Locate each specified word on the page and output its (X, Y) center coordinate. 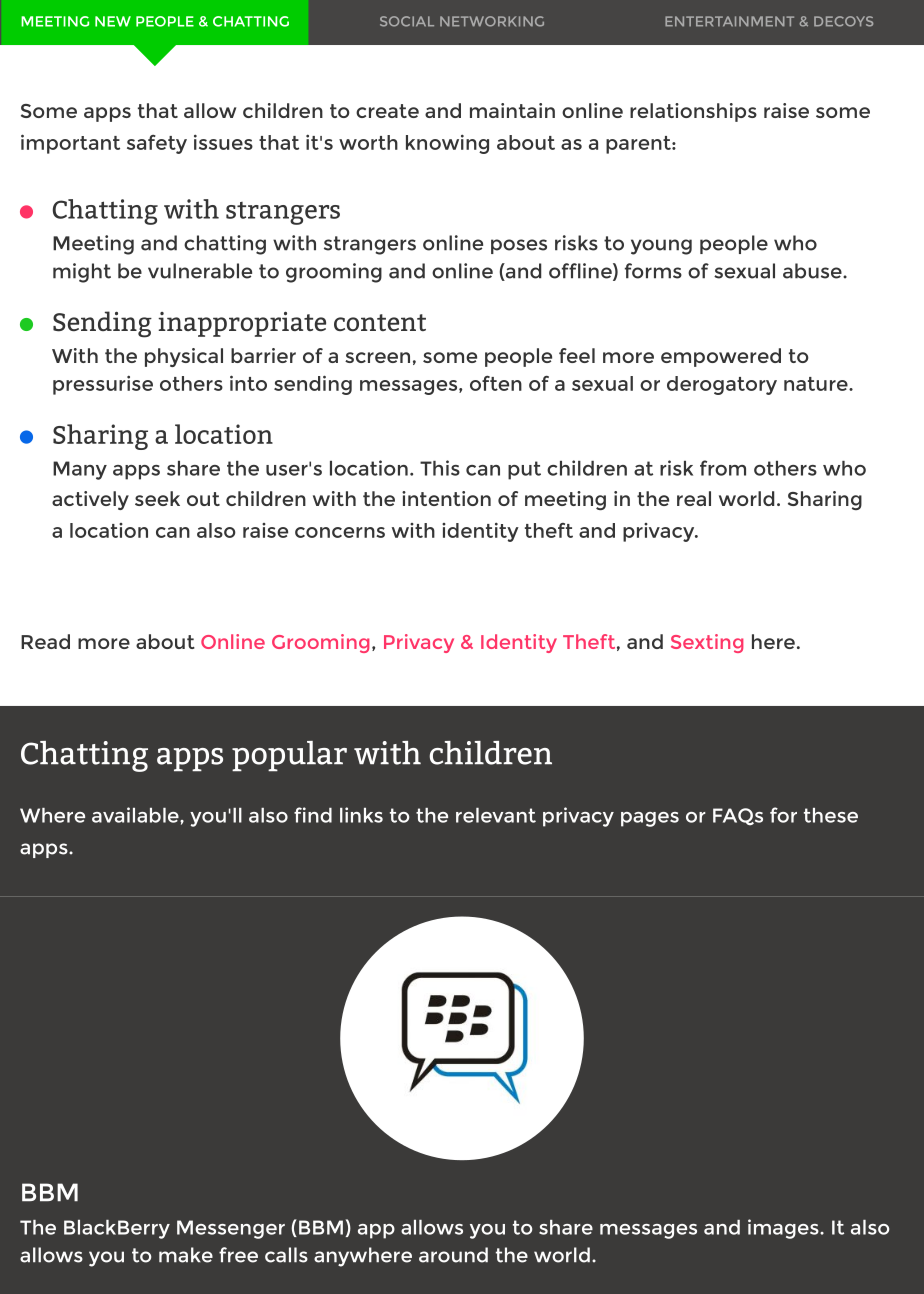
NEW (113, 21)
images (784, 1229)
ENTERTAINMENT (729, 21)
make (186, 1255)
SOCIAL (407, 21)
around (453, 1255)
